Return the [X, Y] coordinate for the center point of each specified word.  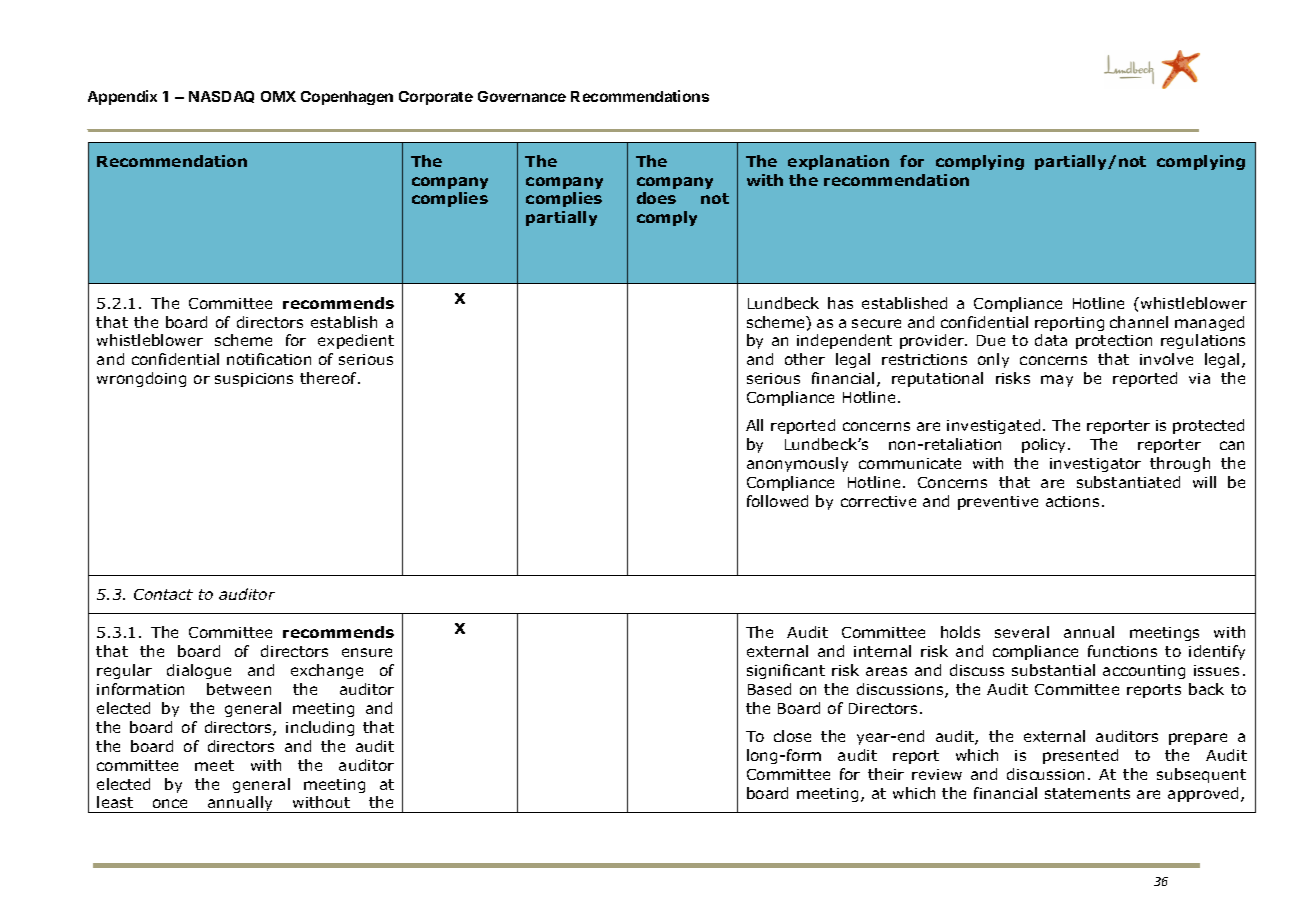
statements [1087, 793]
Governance [522, 96]
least [115, 802]
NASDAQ [221, 97]
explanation [838, 162]
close [792, 736]
